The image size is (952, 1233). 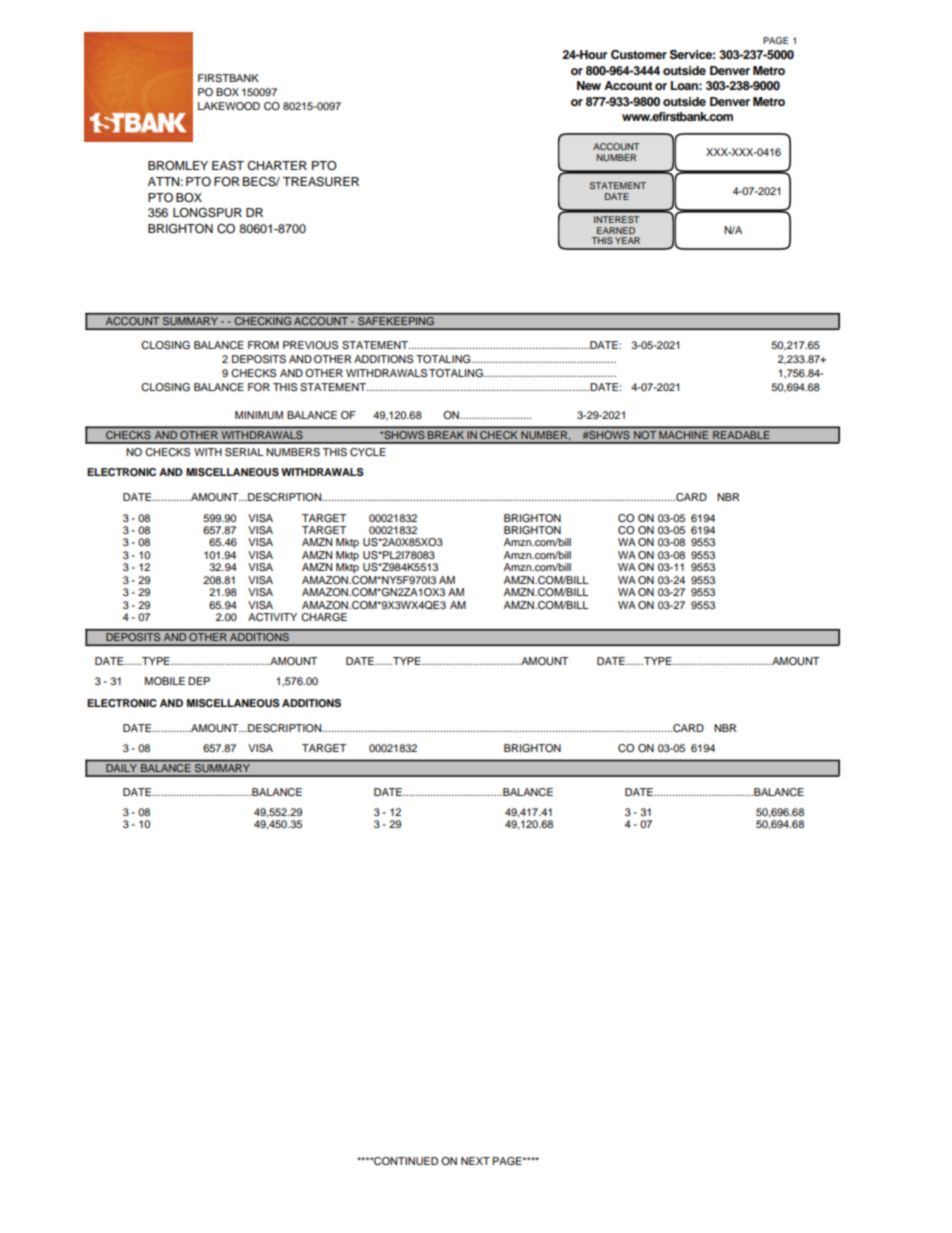 I want to click on TREASURER, so click(x=321, y=182).
